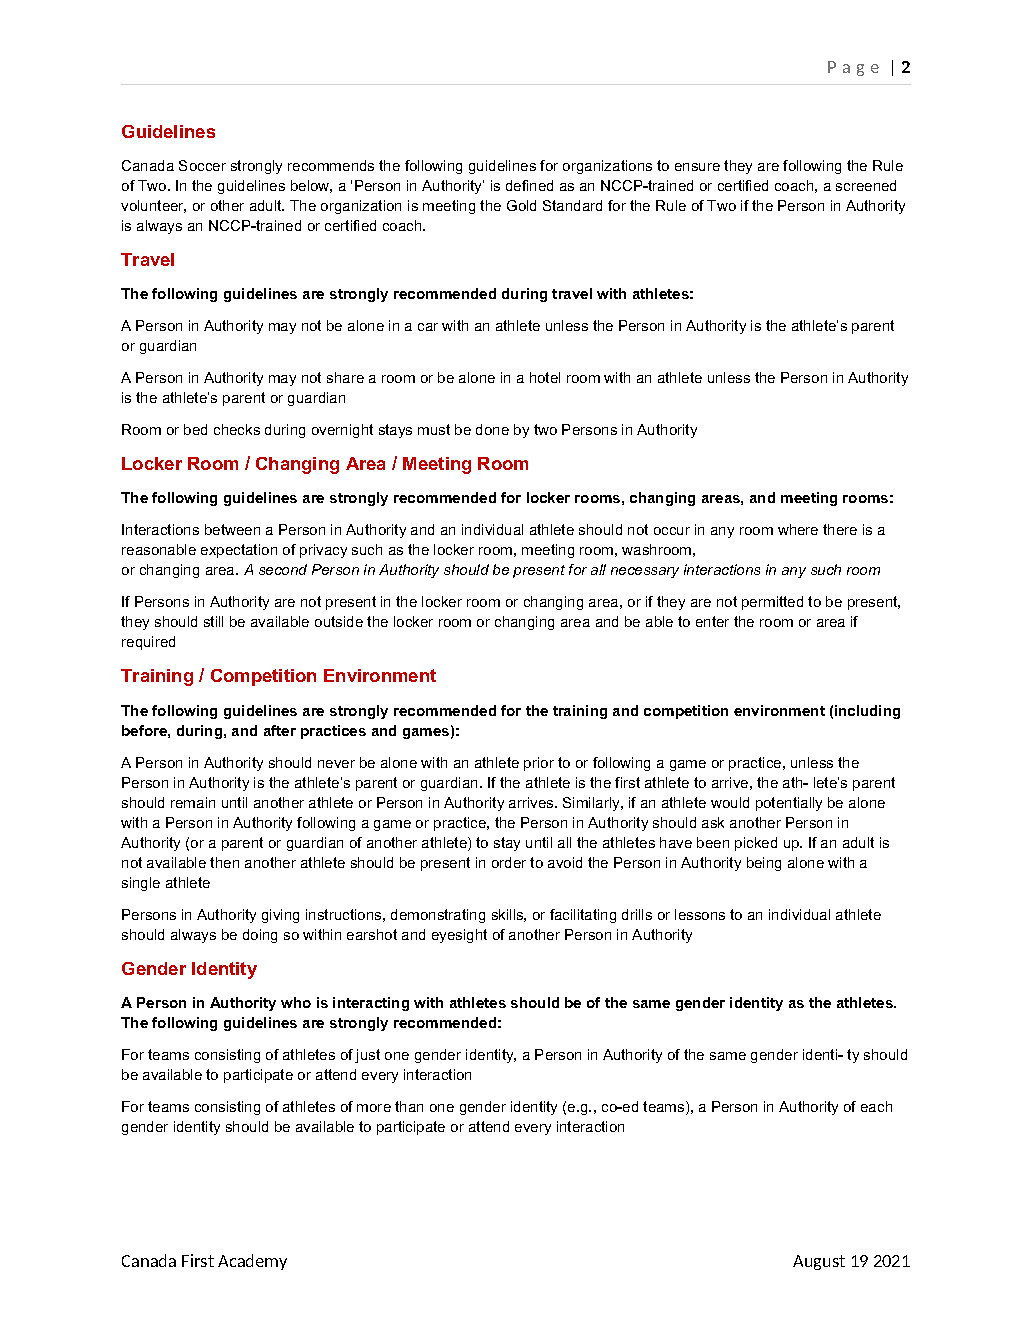 The height and width of the page is (1336, 1032). What do you see at coordinates (239, 551) in the page?
I see `expectation` at bounding box center [239, 551].
